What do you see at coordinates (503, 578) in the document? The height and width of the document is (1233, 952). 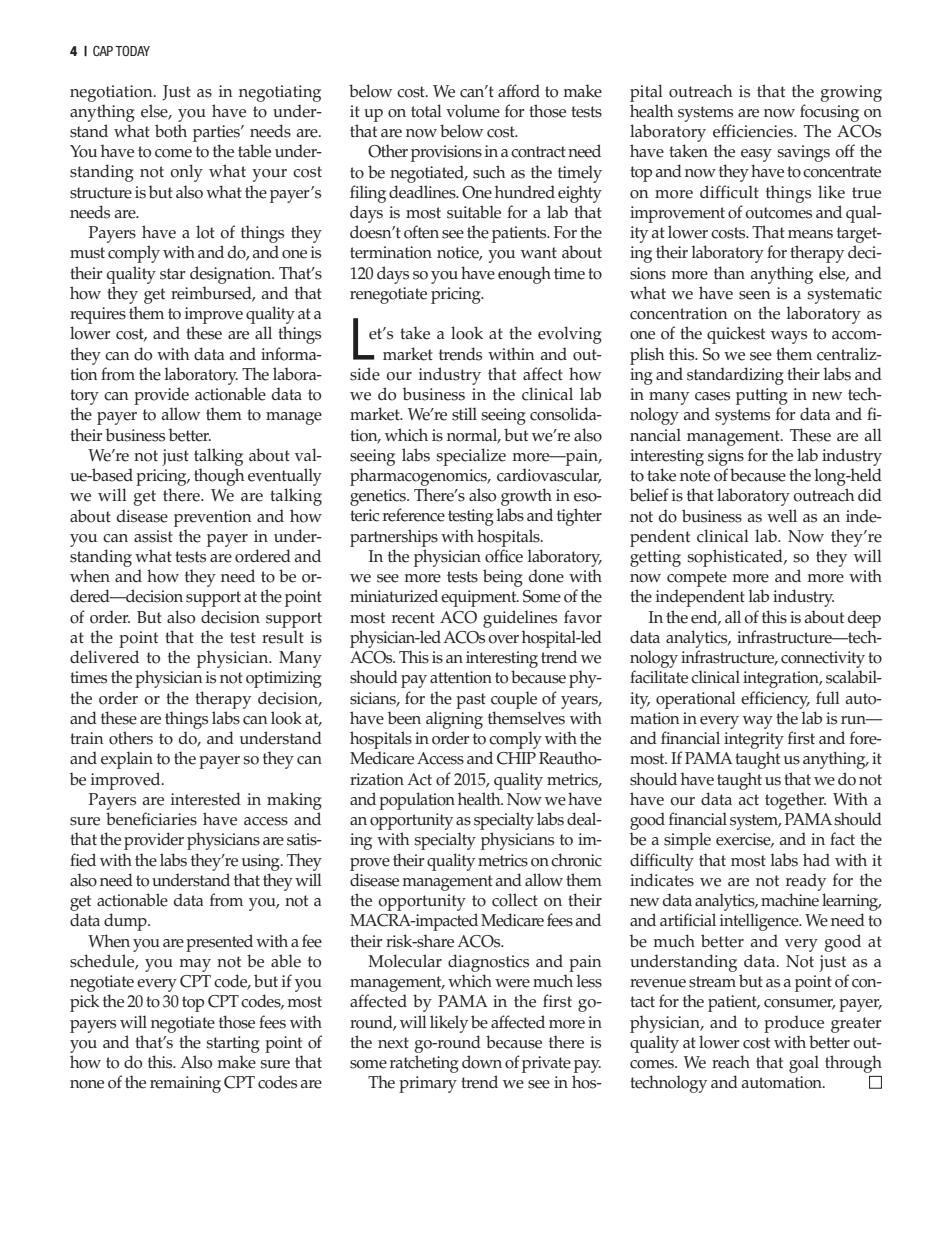 I see `being` at bounding box center [503, 578].
